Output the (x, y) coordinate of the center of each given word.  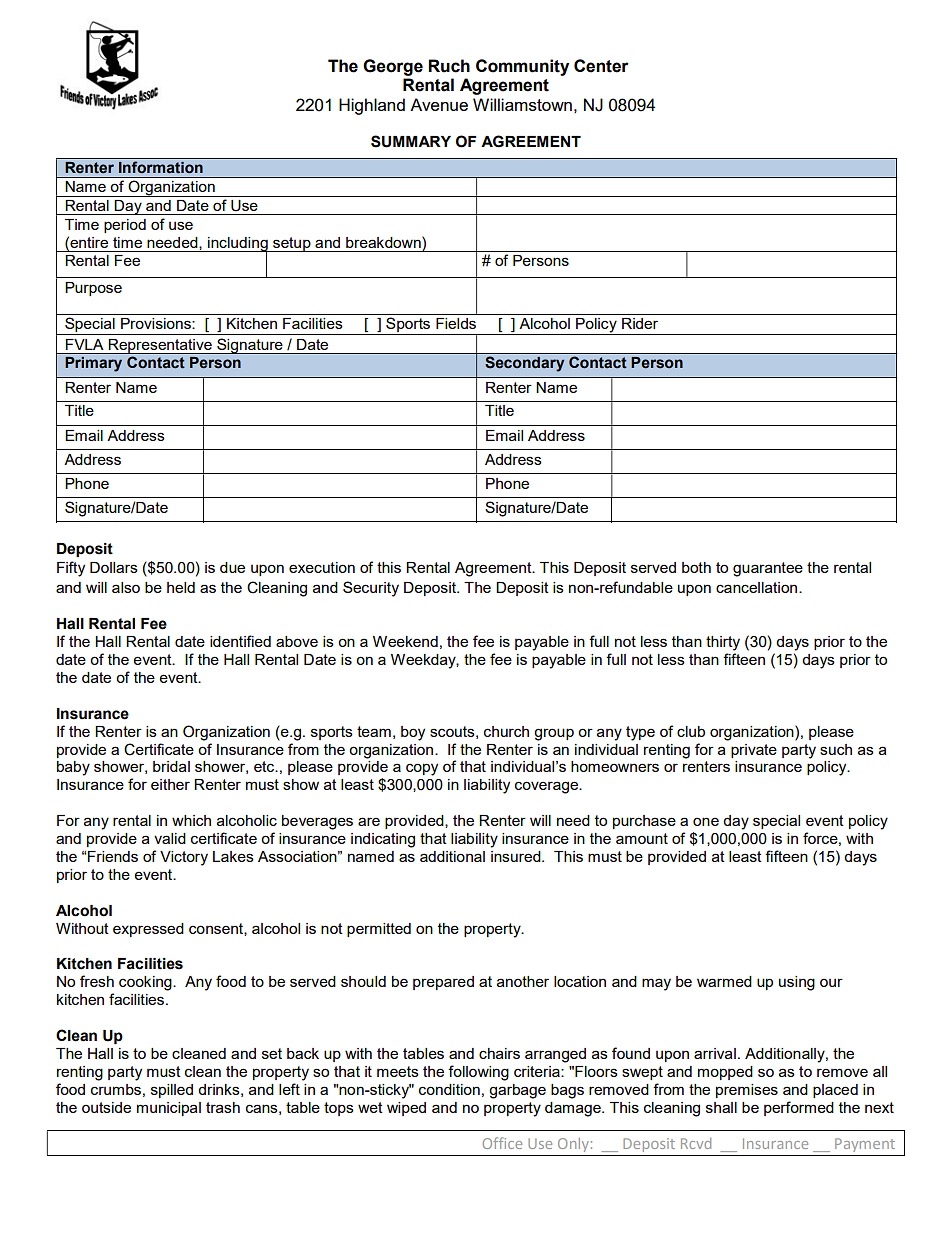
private (754, 751)
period (125, 226)
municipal (169, 1109)
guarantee (768, 569)
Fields (456, 323)
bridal (171, 766)
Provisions (157, 323)
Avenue (439, 104)
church (506, 731)
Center (601, 66)
